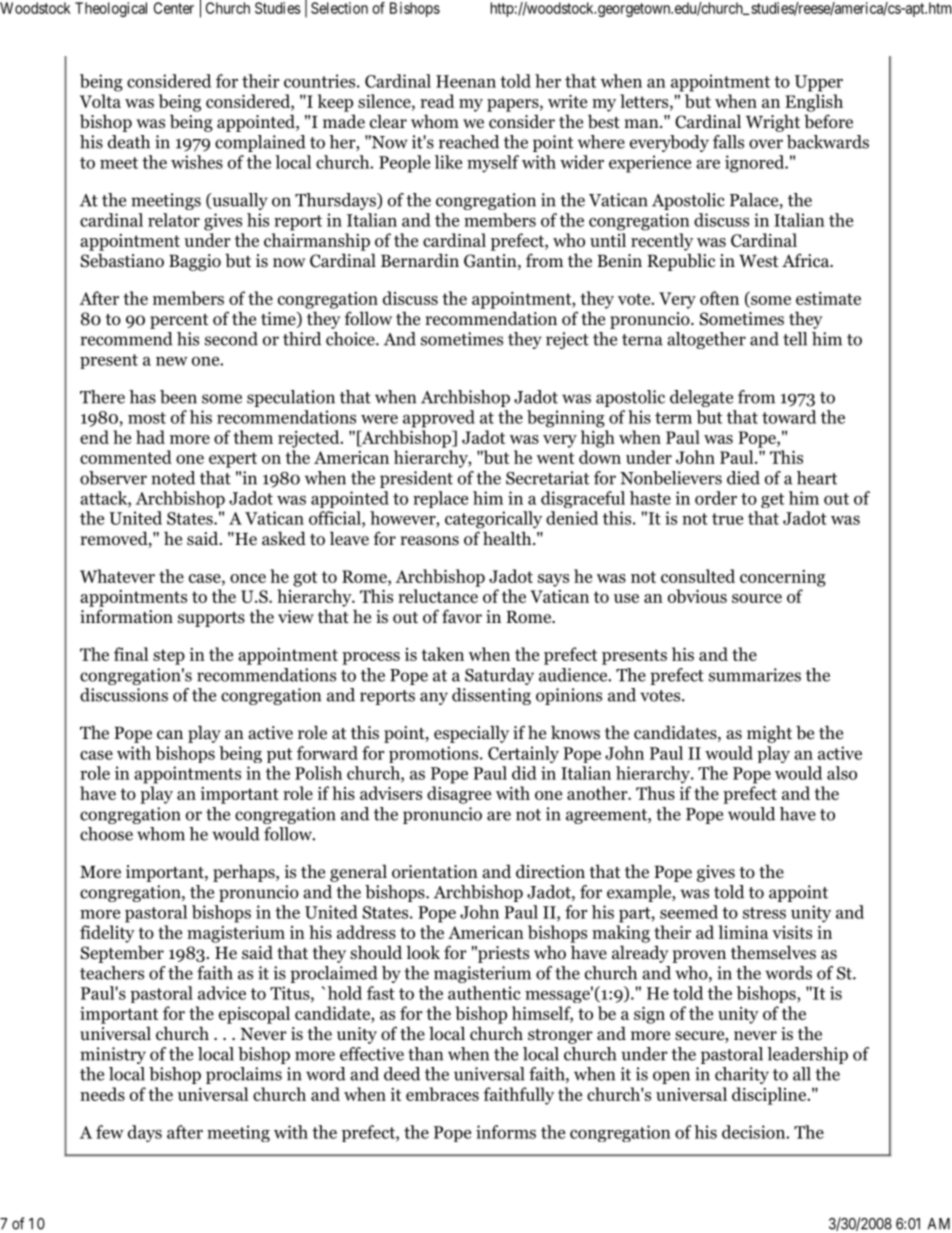 This document has height=1233, width=952. Describe the element at coordinates (757, 598) in the document. I see `source` at that location.
